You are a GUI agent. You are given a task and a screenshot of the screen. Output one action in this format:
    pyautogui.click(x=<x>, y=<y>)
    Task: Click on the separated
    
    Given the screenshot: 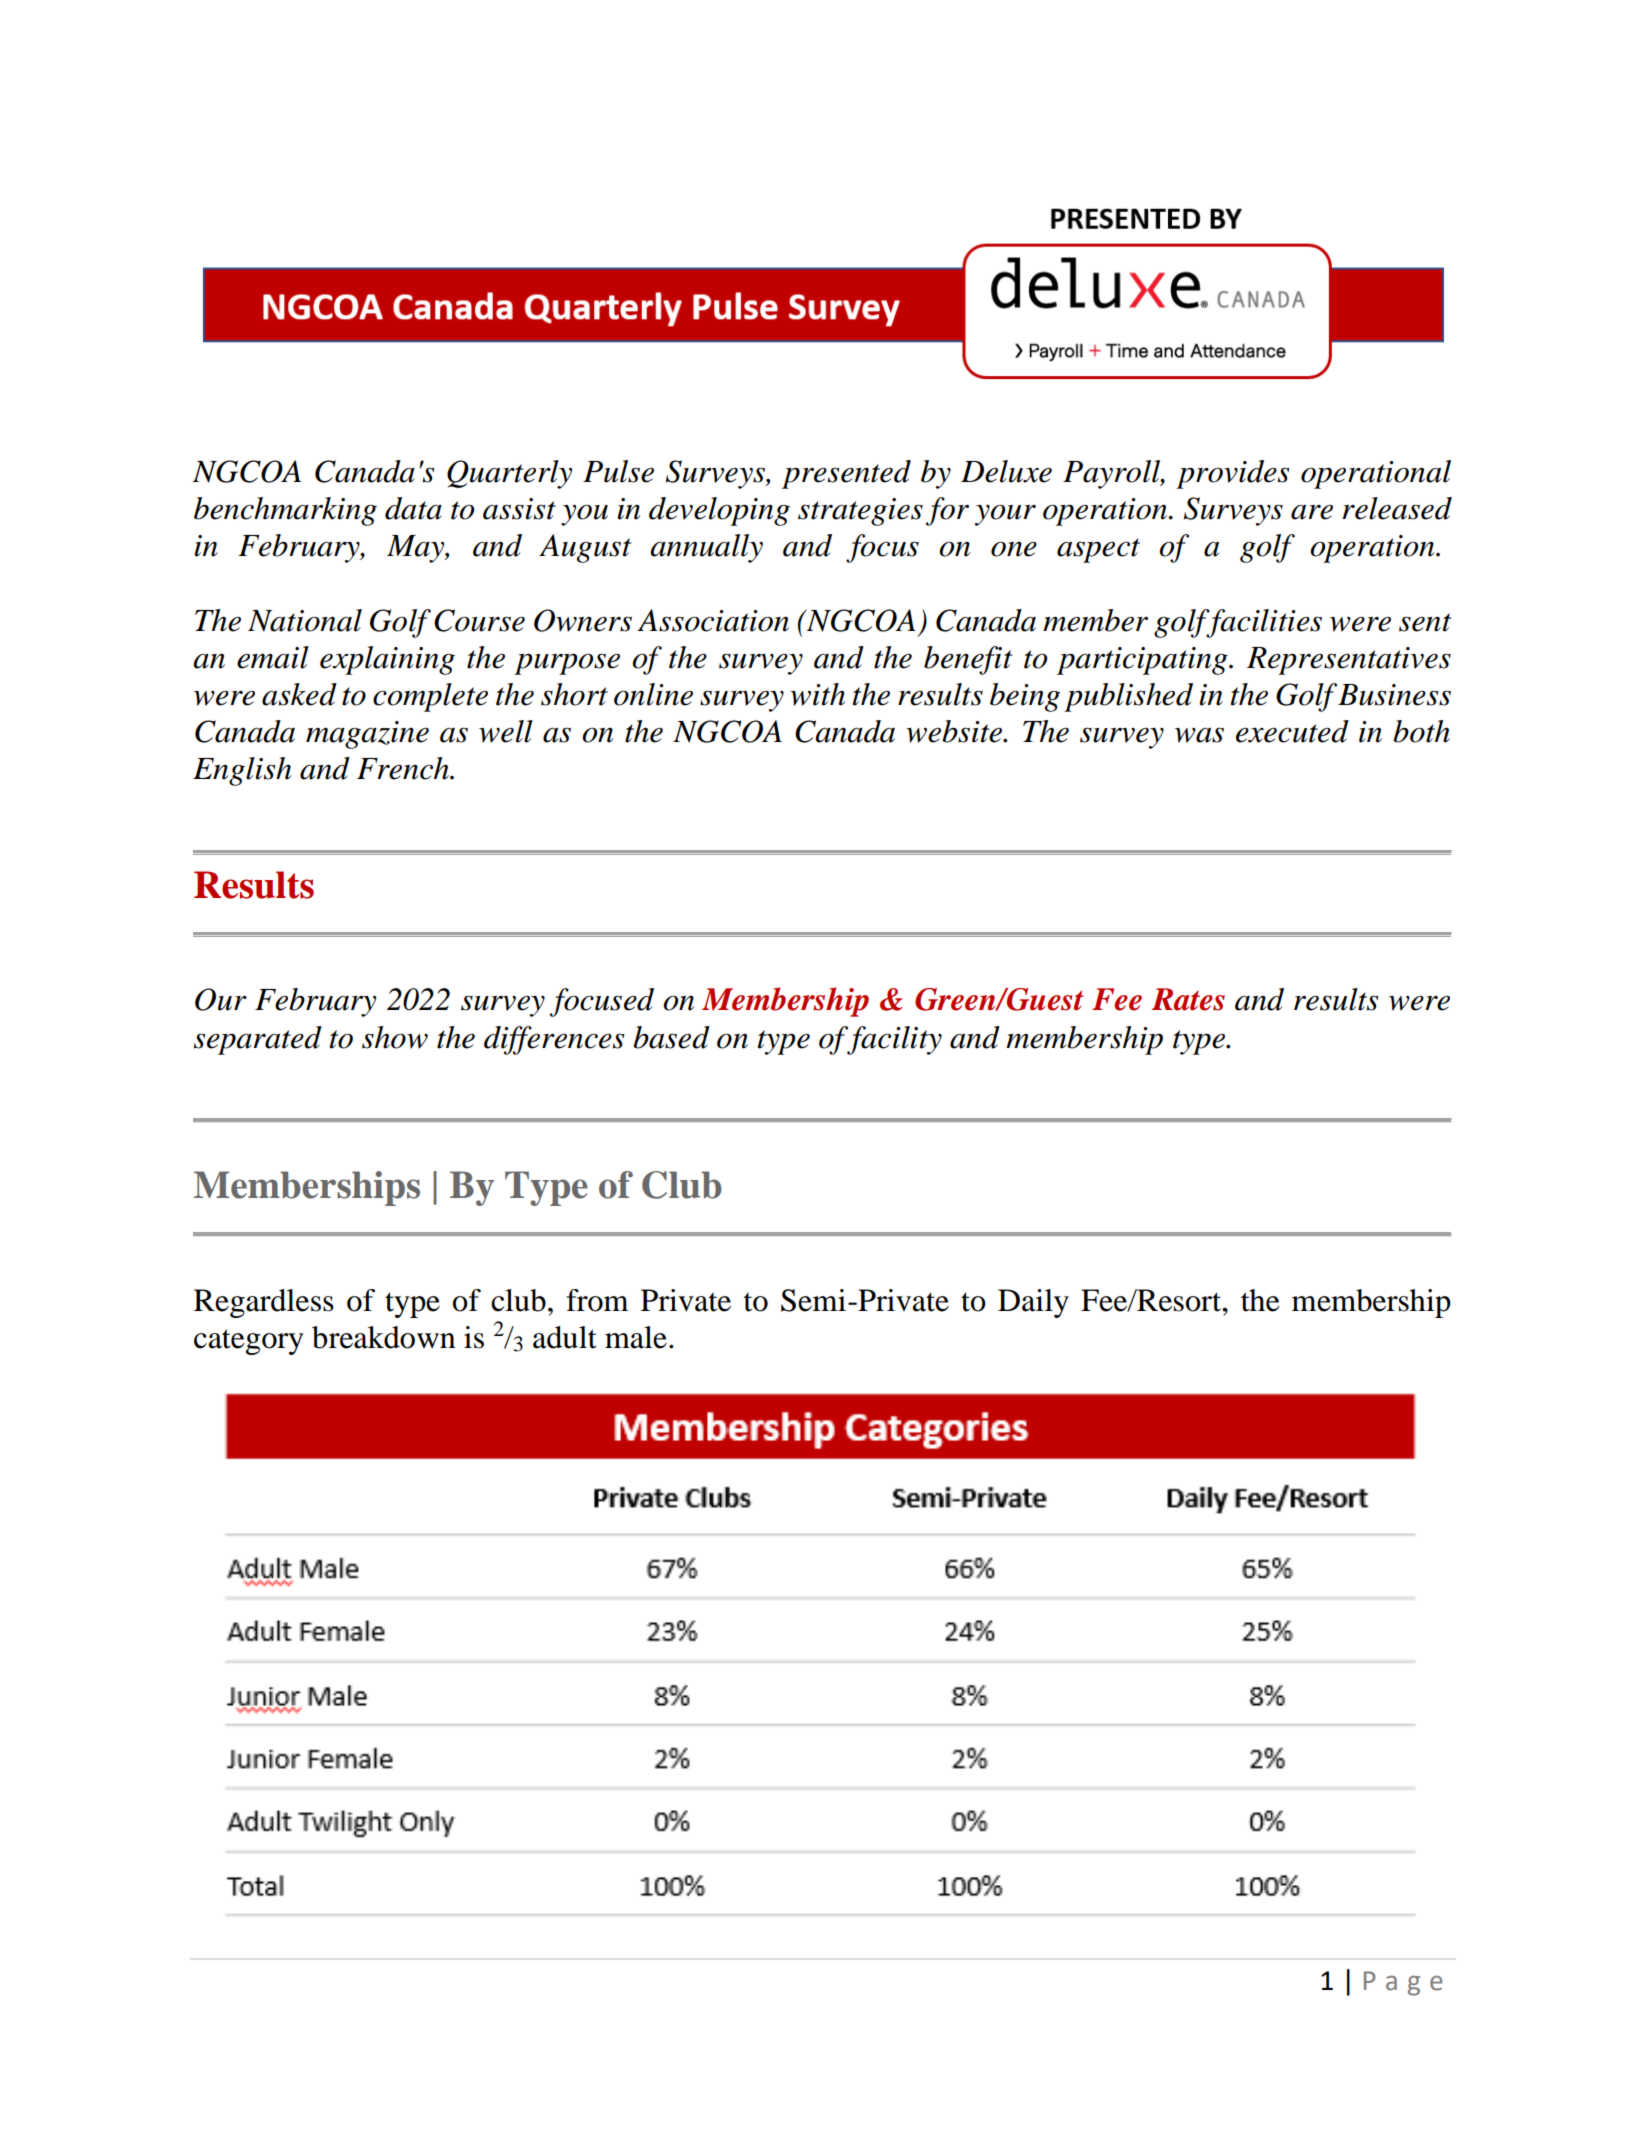 What is the action you would take?
    pyautogui.click(x=258, y=1040)
